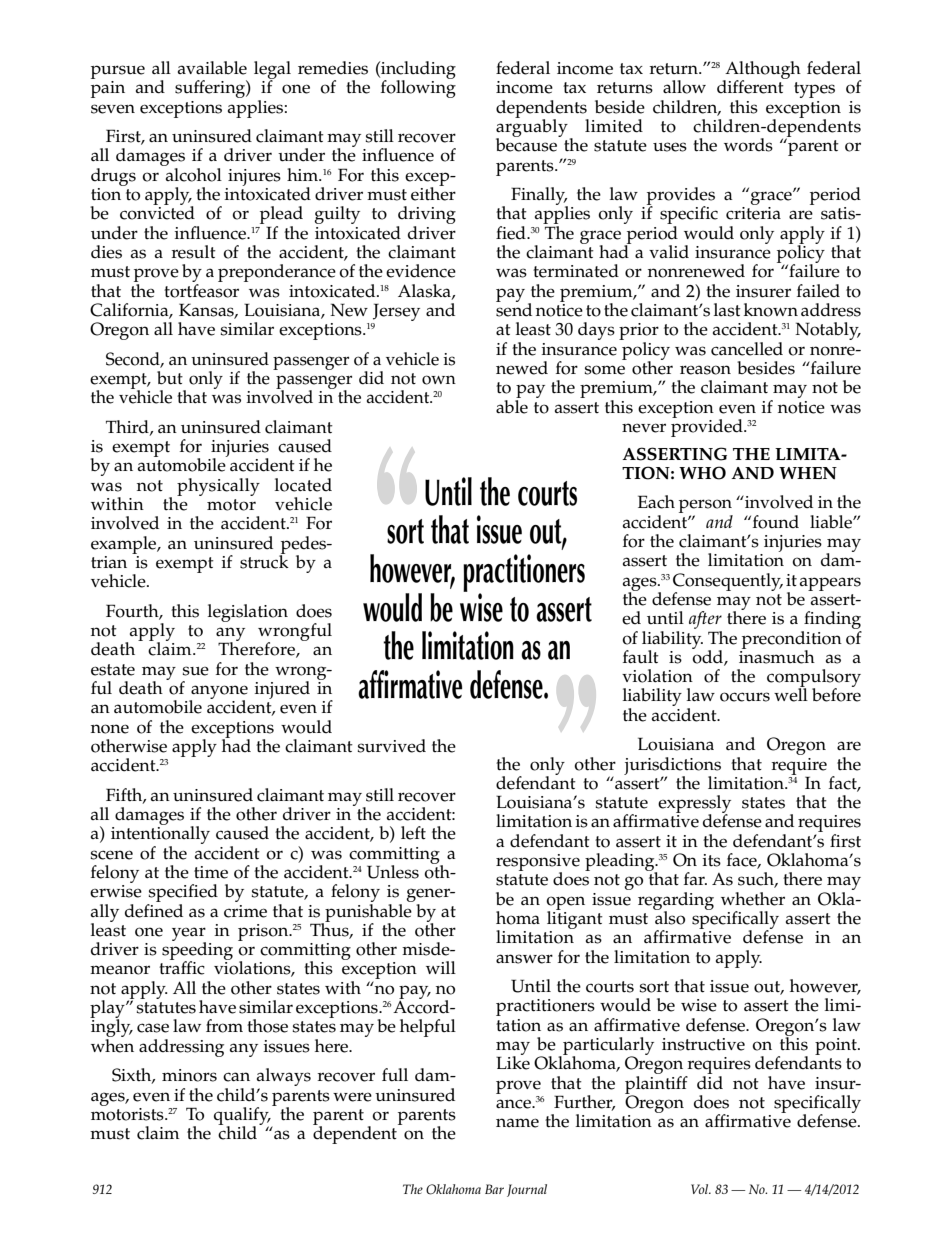  Describe the element at coordinates (706, 507) in the image. I see `person` at that location.
